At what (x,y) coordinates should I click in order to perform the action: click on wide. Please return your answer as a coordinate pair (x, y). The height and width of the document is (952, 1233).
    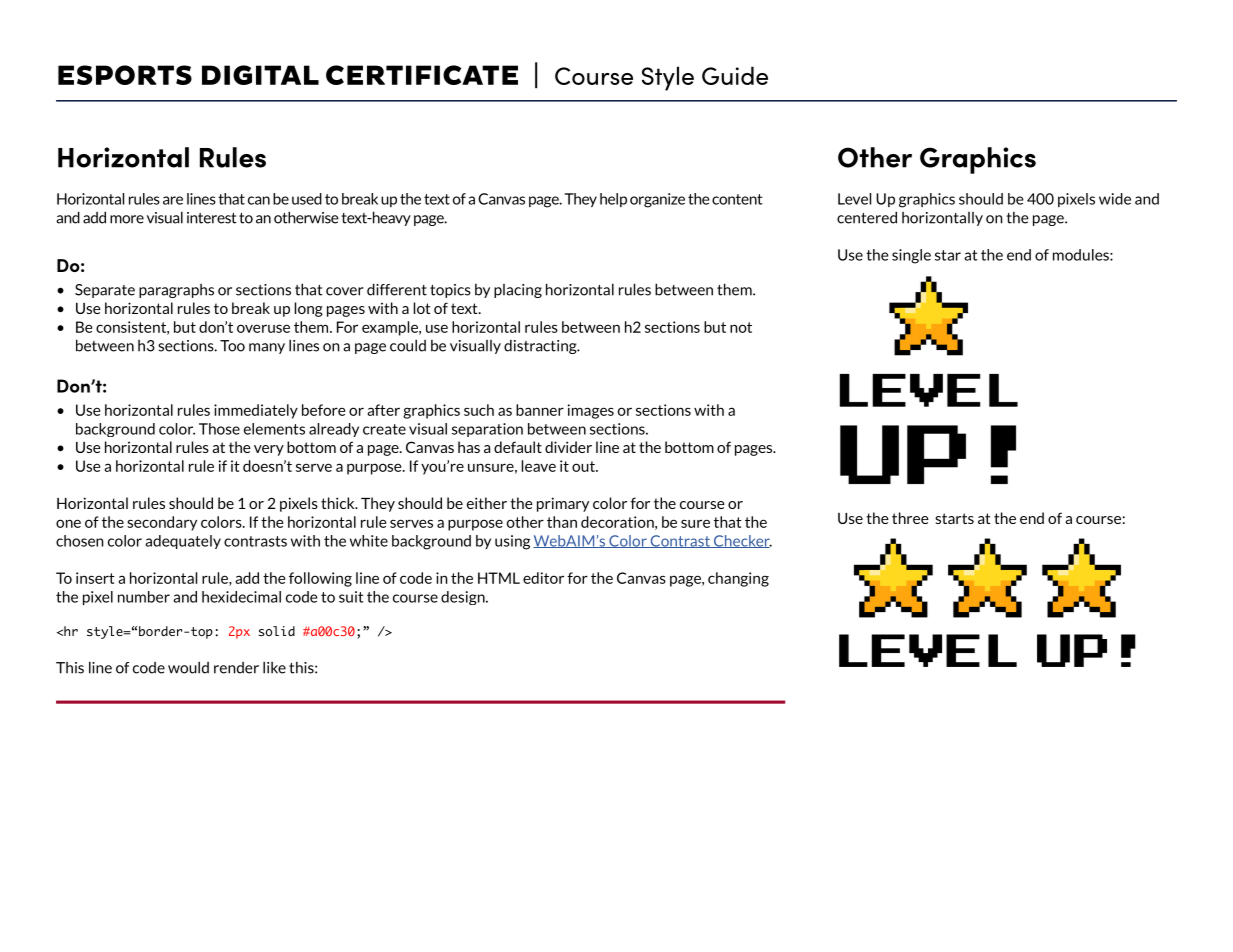
    Looking at the image, I should click on (1115, 199).
